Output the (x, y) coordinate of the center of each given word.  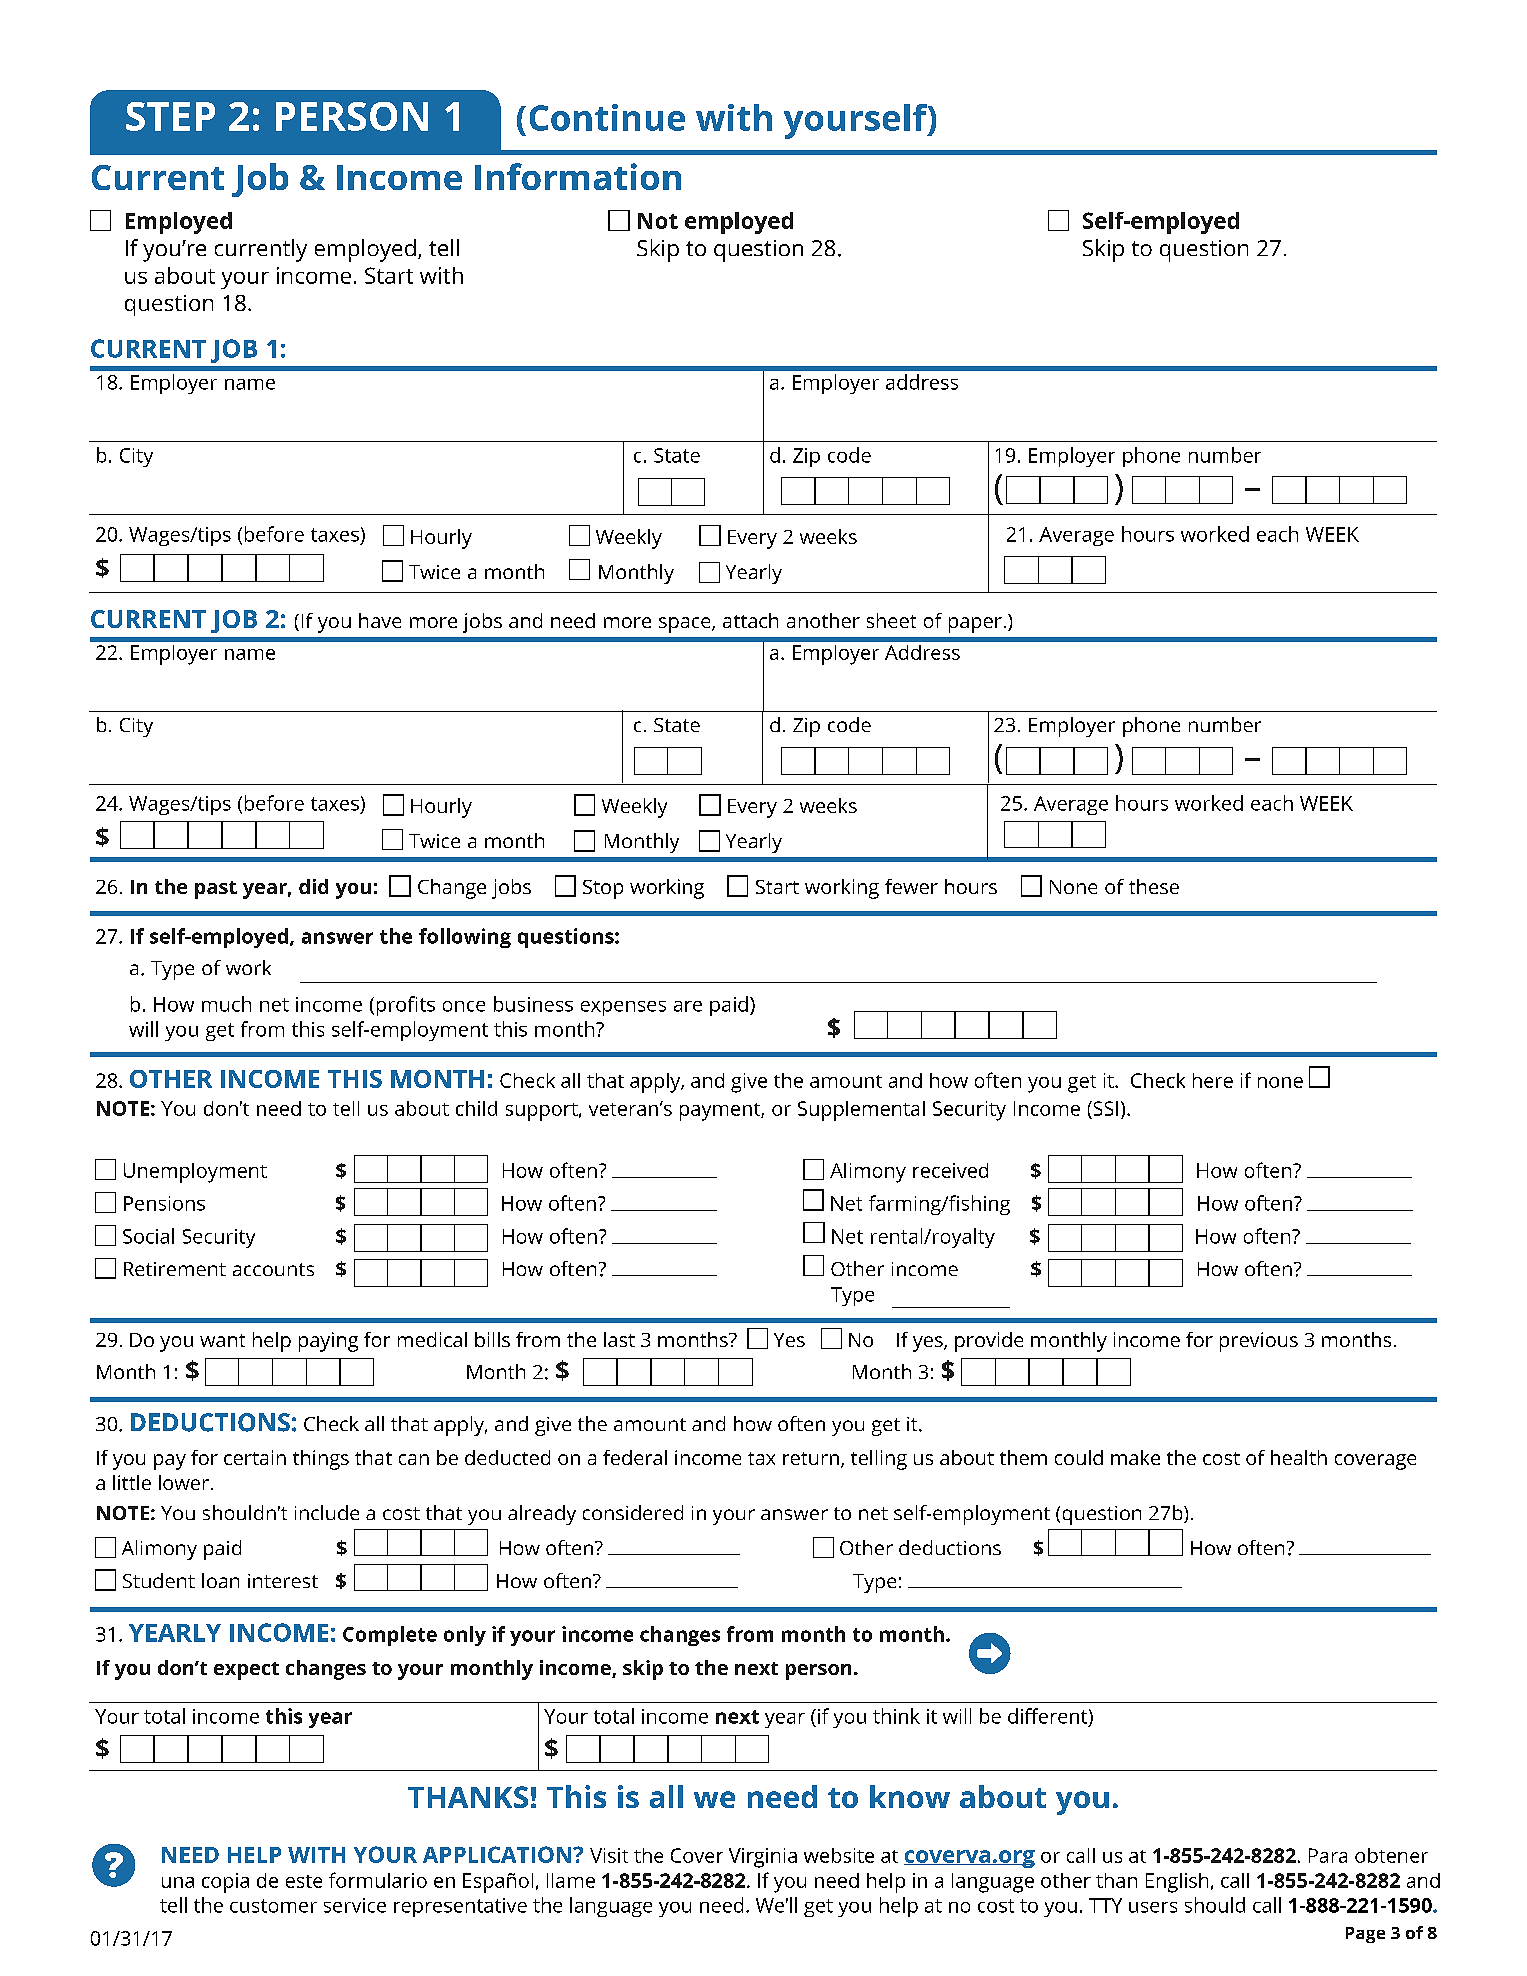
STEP (170, 116)
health (1299, 1457)
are (688, 1006)
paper (975, 625)
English (1177, 1883)
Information (578, 176)
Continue (607, 117)
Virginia (763, 1858)
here (1213, 1080)
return (811, 1458)
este (304, 1881)
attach (750, 620)
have (380, 620)
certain (255, 1457)
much (226, 1004)
